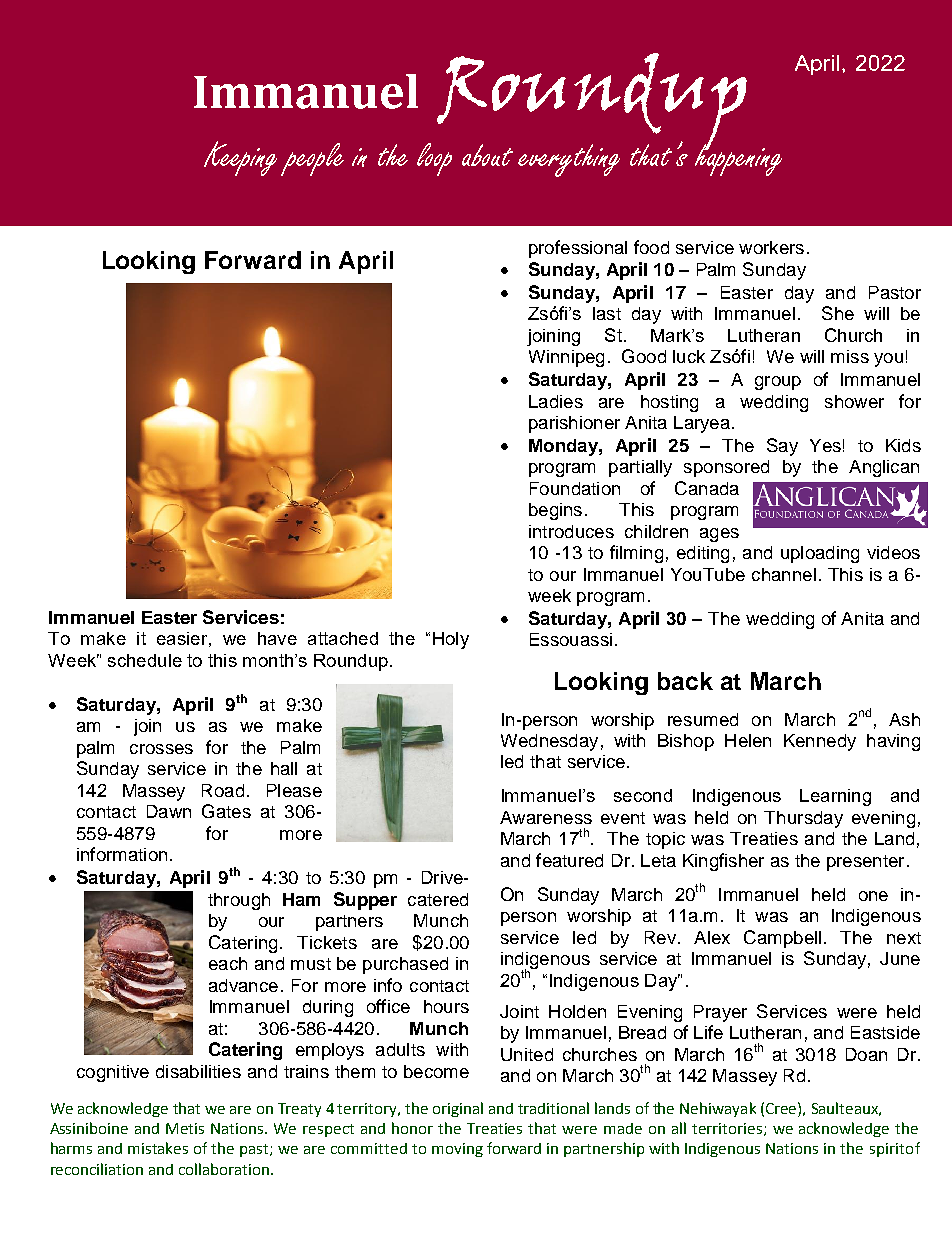 The width and height of the page is (952, 1233). I want to click on moving, so click(457, 1150).
